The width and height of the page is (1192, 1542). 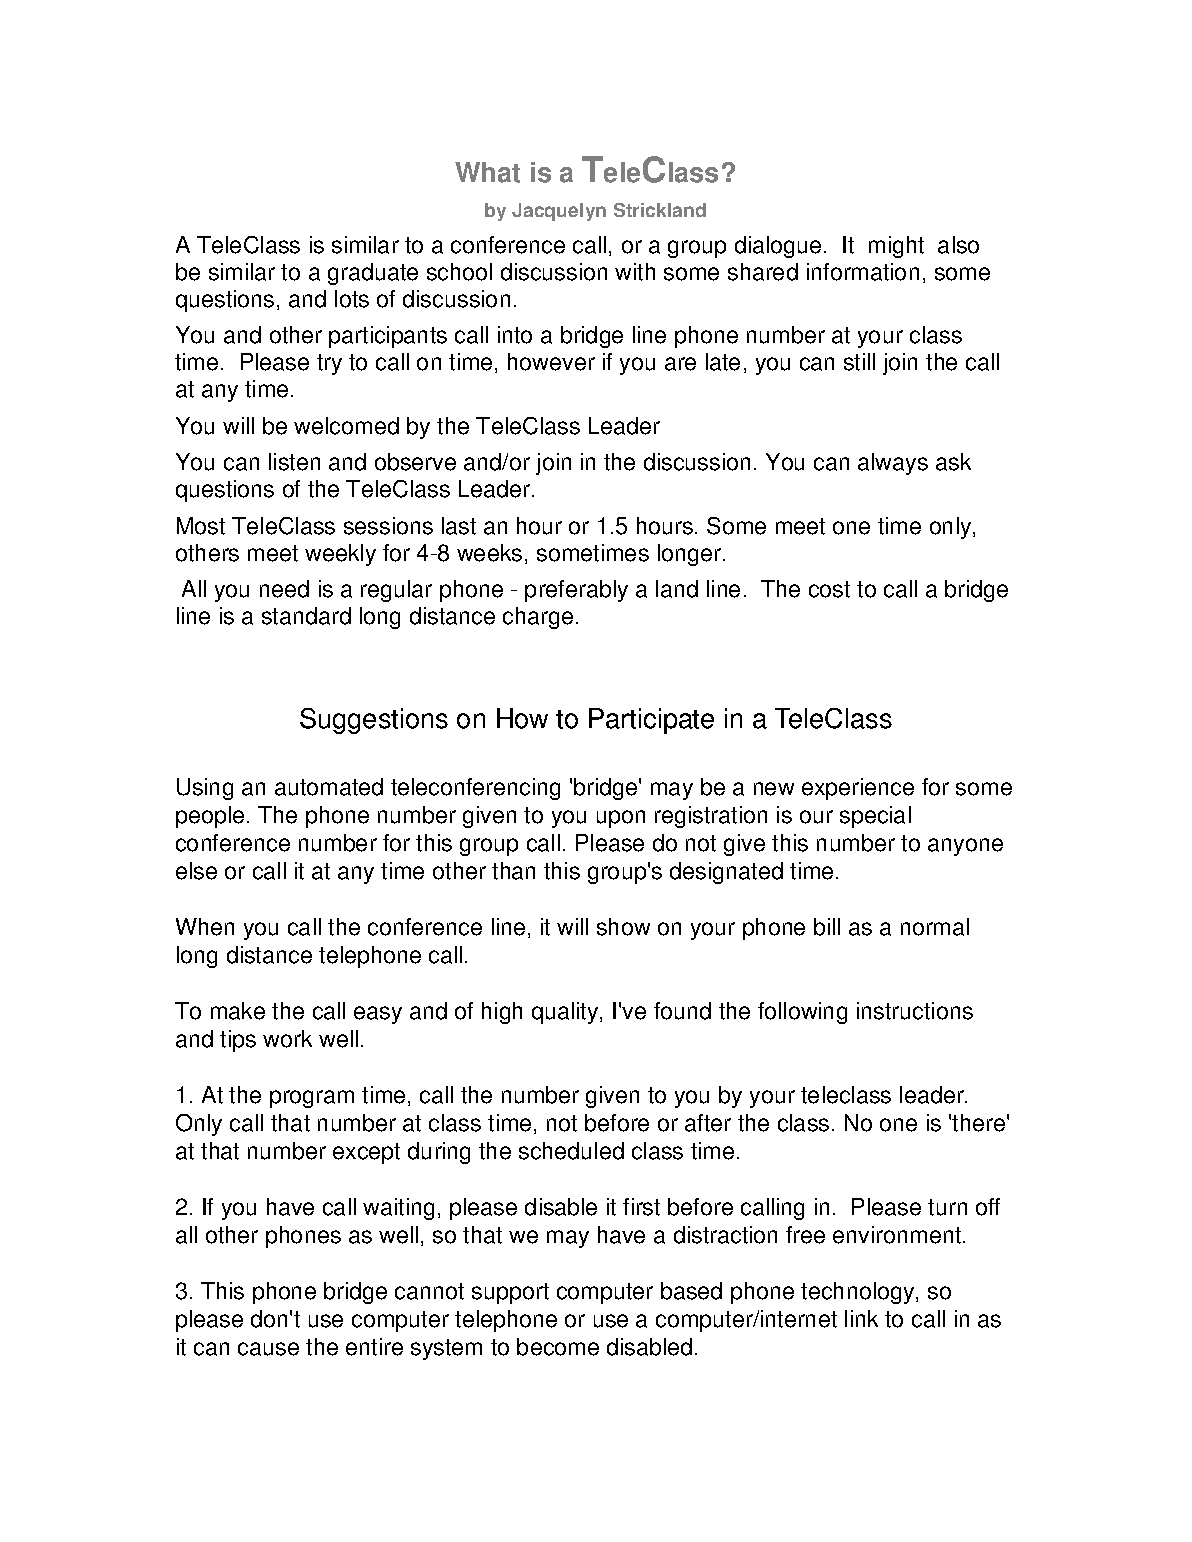 What do you see at coordinates (373, 274) in the page?
I see `graduate` at bounding box center [373, 274].
